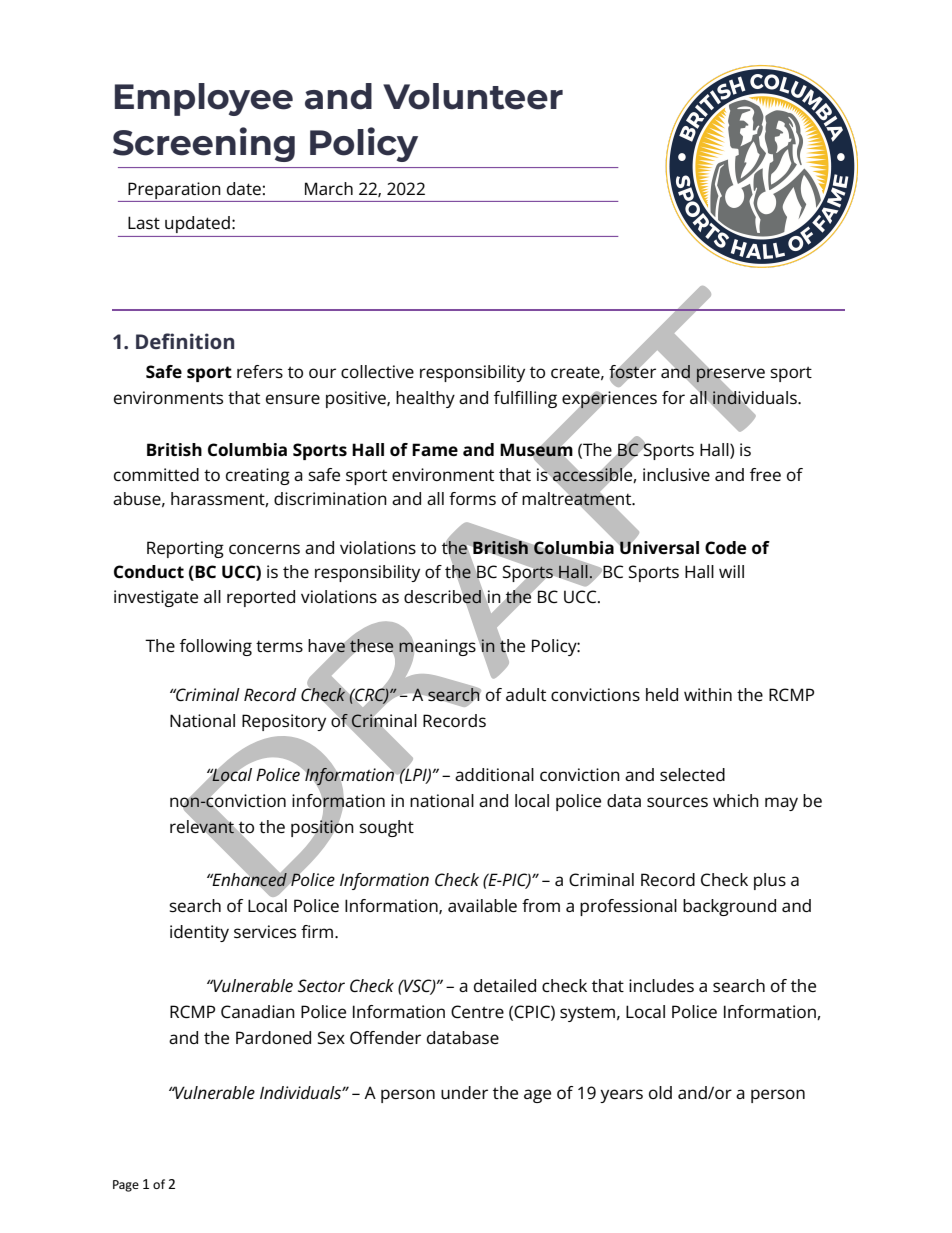 This image has height=1233, width=952. What do you see at coordinates (126, 1186) in the image?
I see `Page` at bounding box center [126, 1186].
